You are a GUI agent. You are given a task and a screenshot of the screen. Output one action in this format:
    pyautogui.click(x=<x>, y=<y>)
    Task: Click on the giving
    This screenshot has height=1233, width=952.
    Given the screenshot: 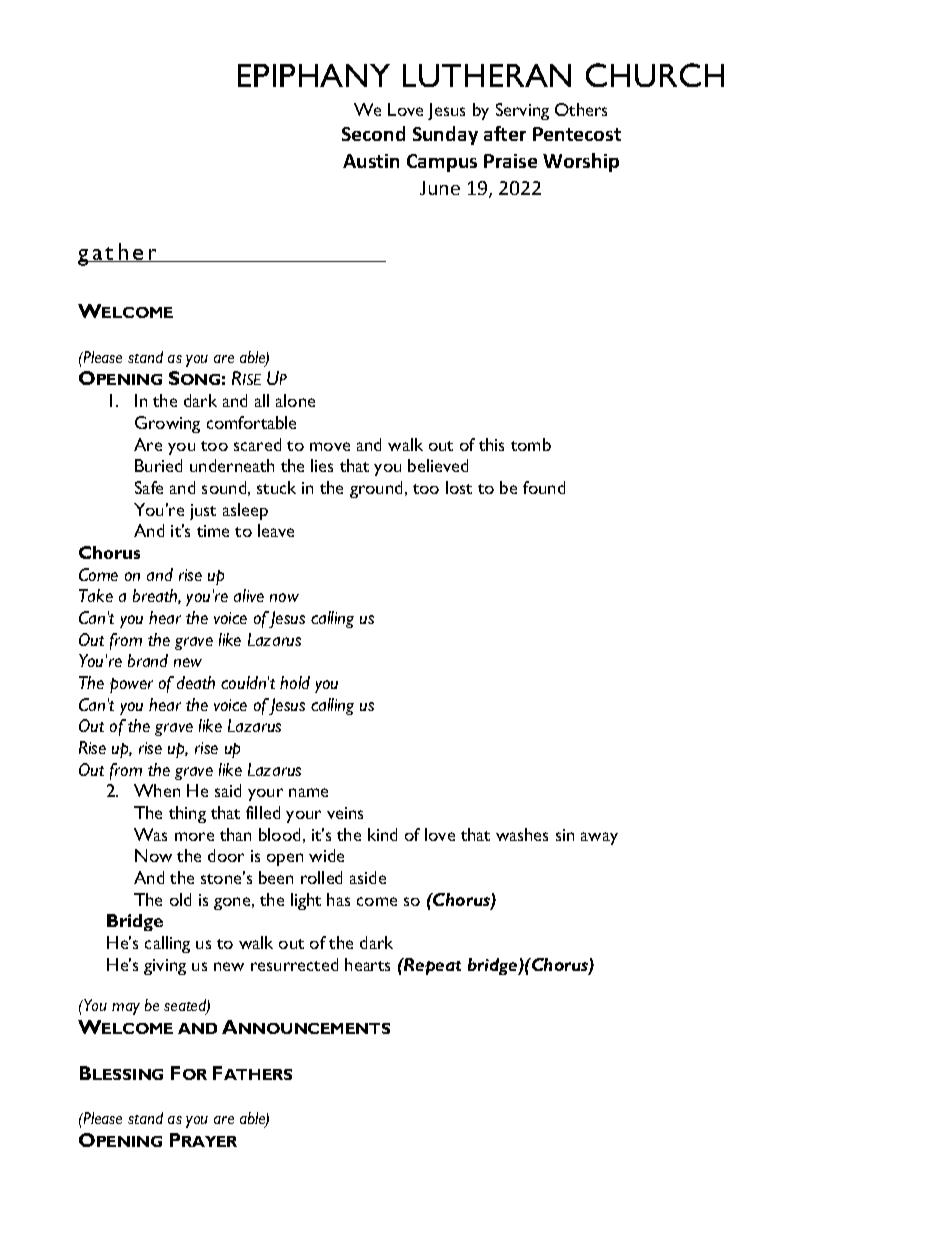 What is the action you would take?
    pyautogui.click(x=165, y=967)
